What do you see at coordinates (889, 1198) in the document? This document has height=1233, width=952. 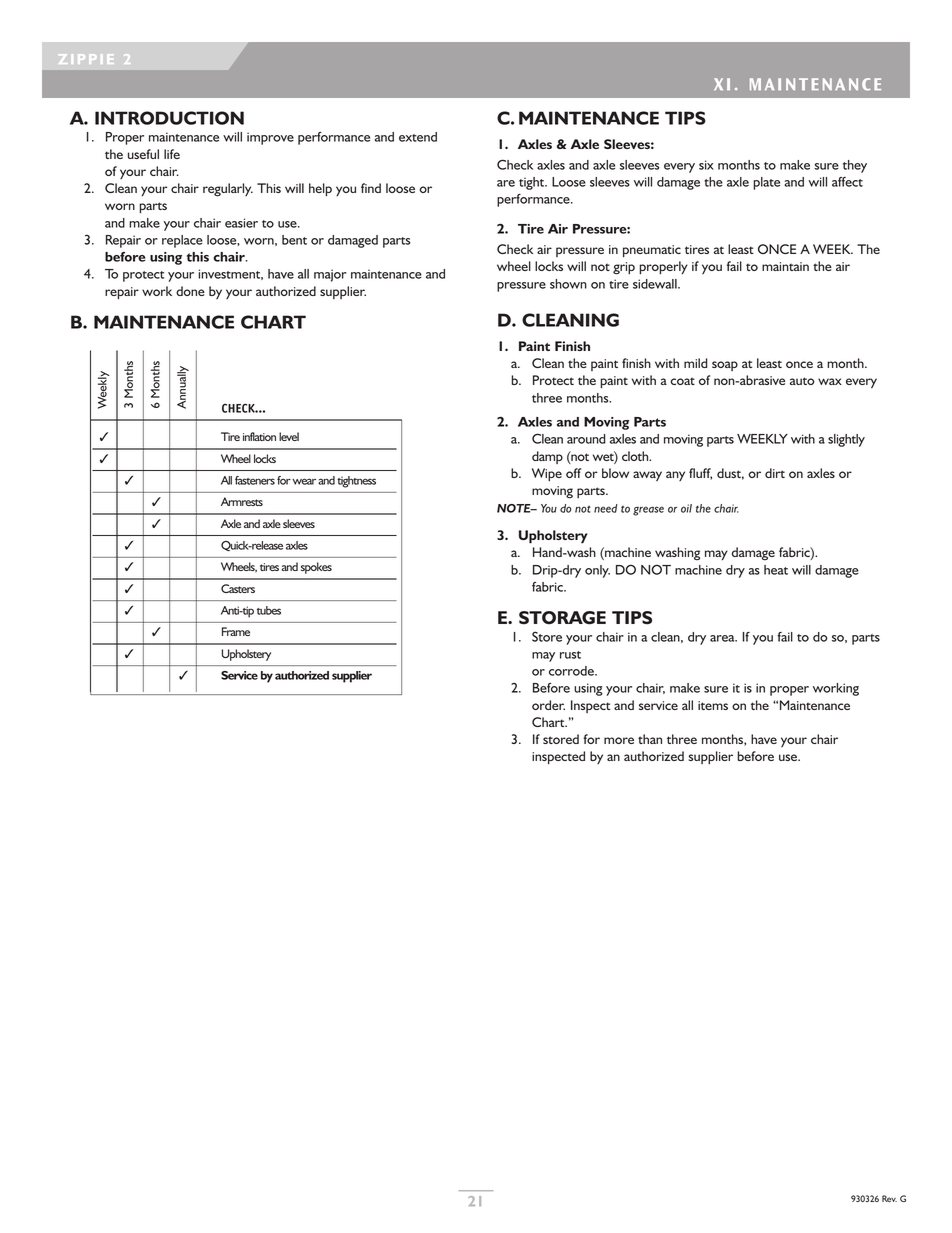 I see `Rev` at bounding box center [889, 1198].
